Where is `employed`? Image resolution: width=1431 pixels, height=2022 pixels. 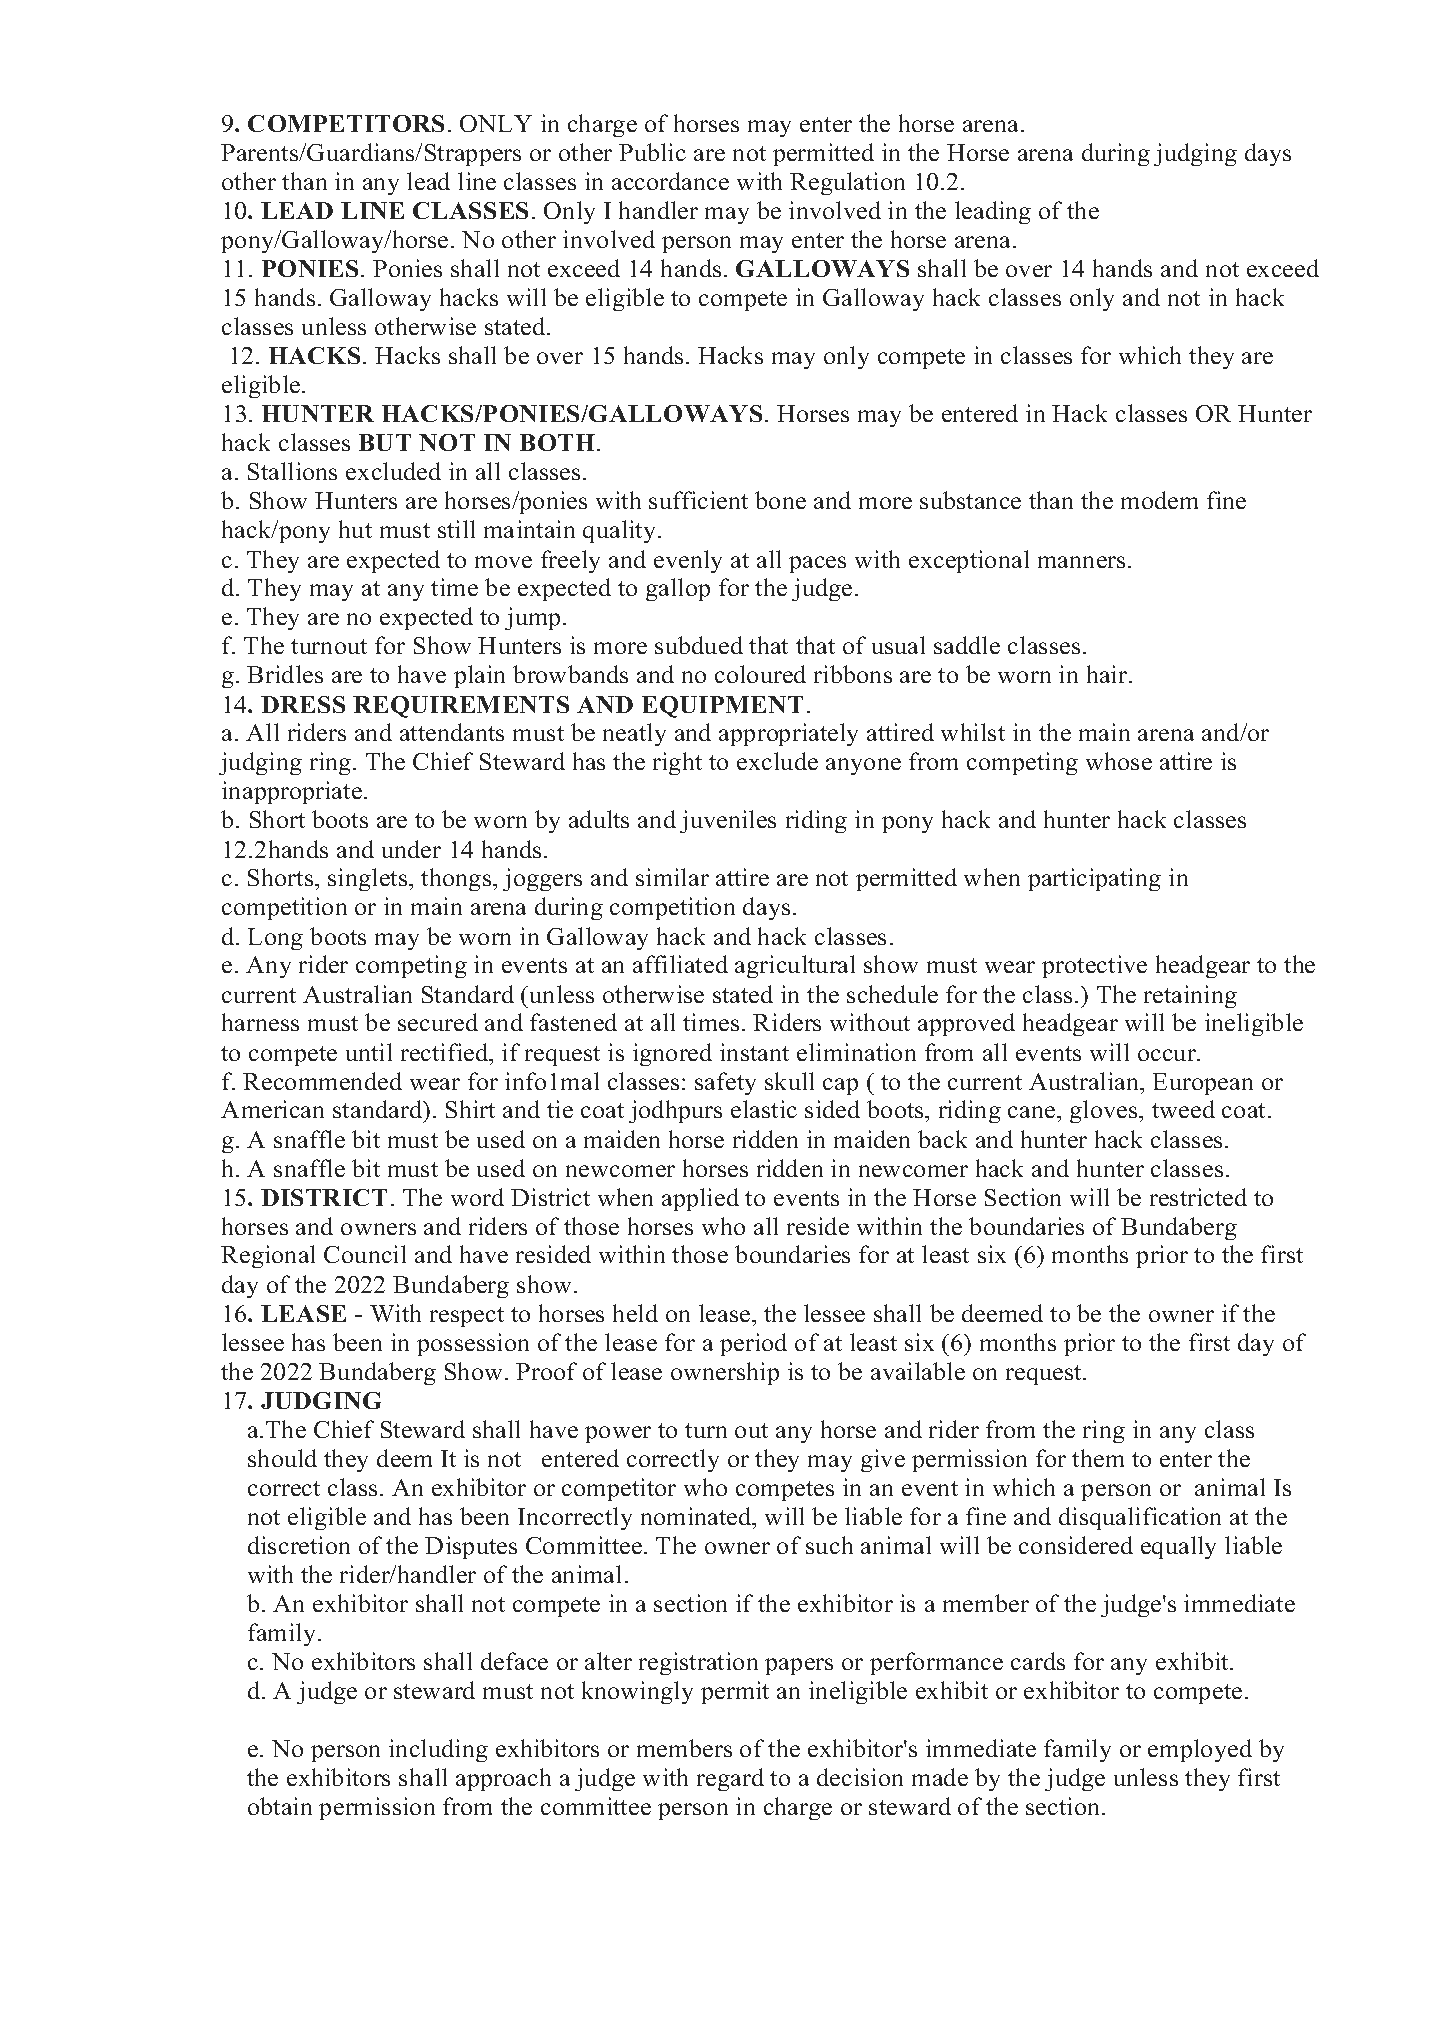 employed is located at coordinates (1200, 1750).
